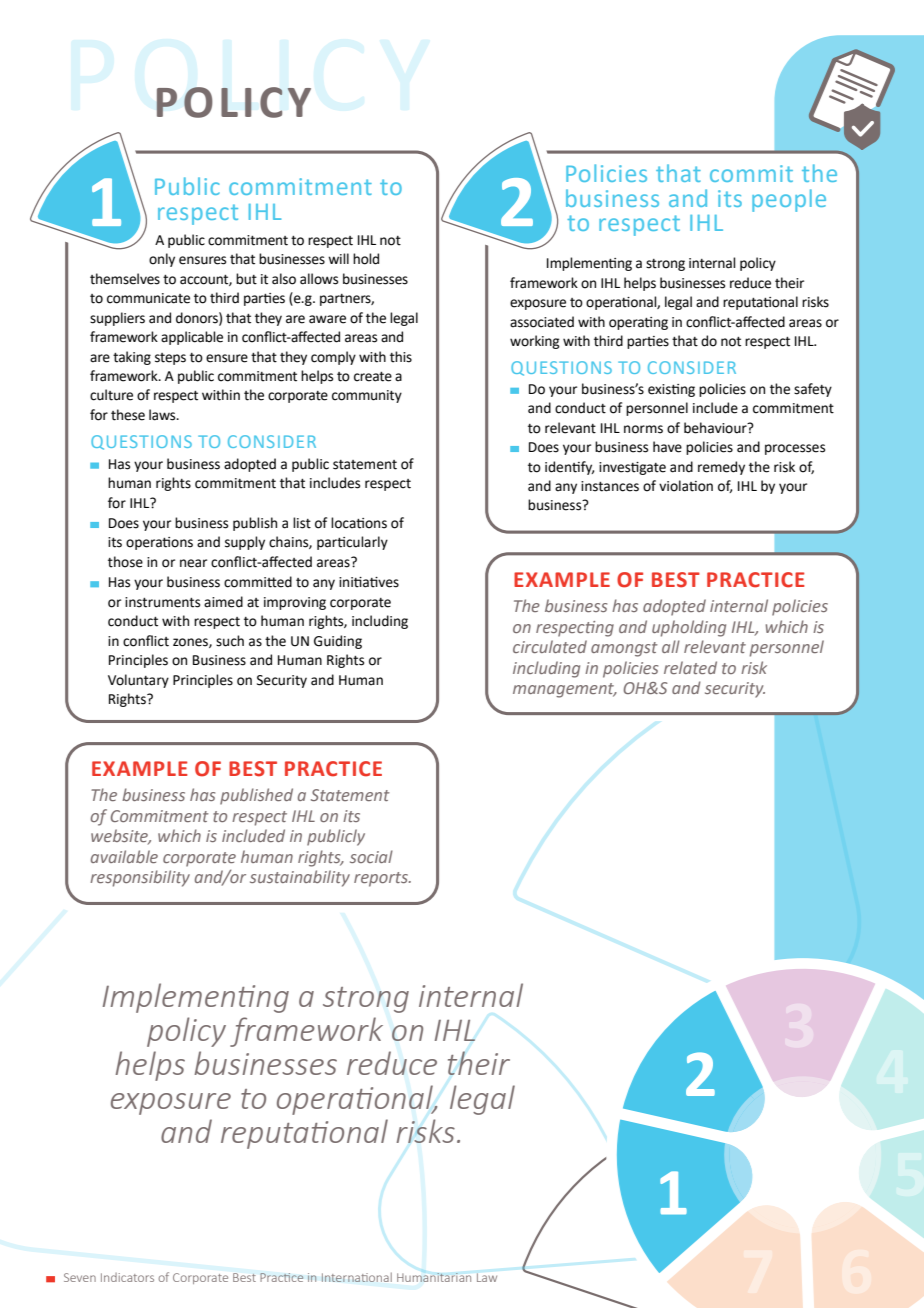 The image size is (924, 1308). I want to click on will, so click(338, 258).
